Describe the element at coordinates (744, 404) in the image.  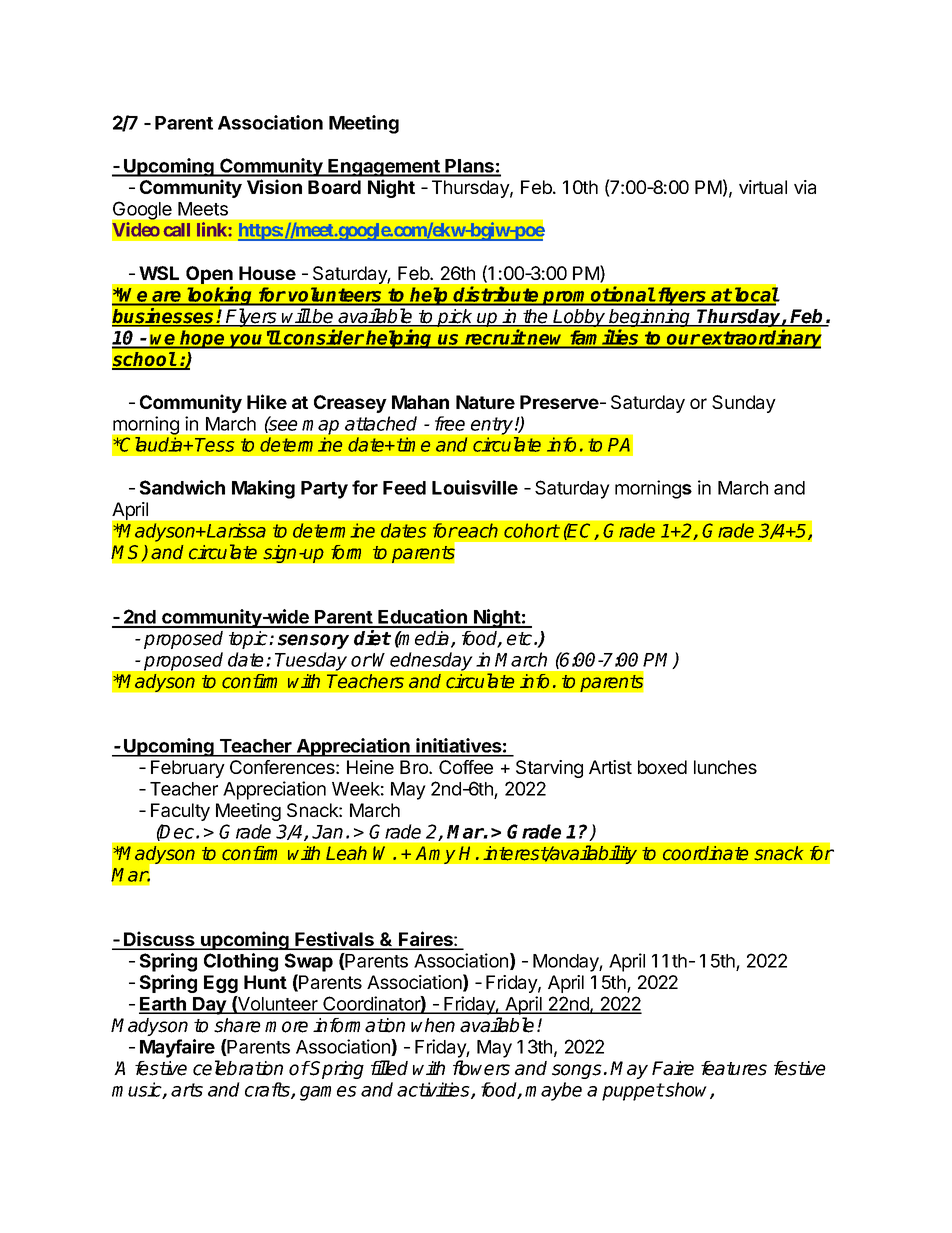
I see `Sunday` at that location.
